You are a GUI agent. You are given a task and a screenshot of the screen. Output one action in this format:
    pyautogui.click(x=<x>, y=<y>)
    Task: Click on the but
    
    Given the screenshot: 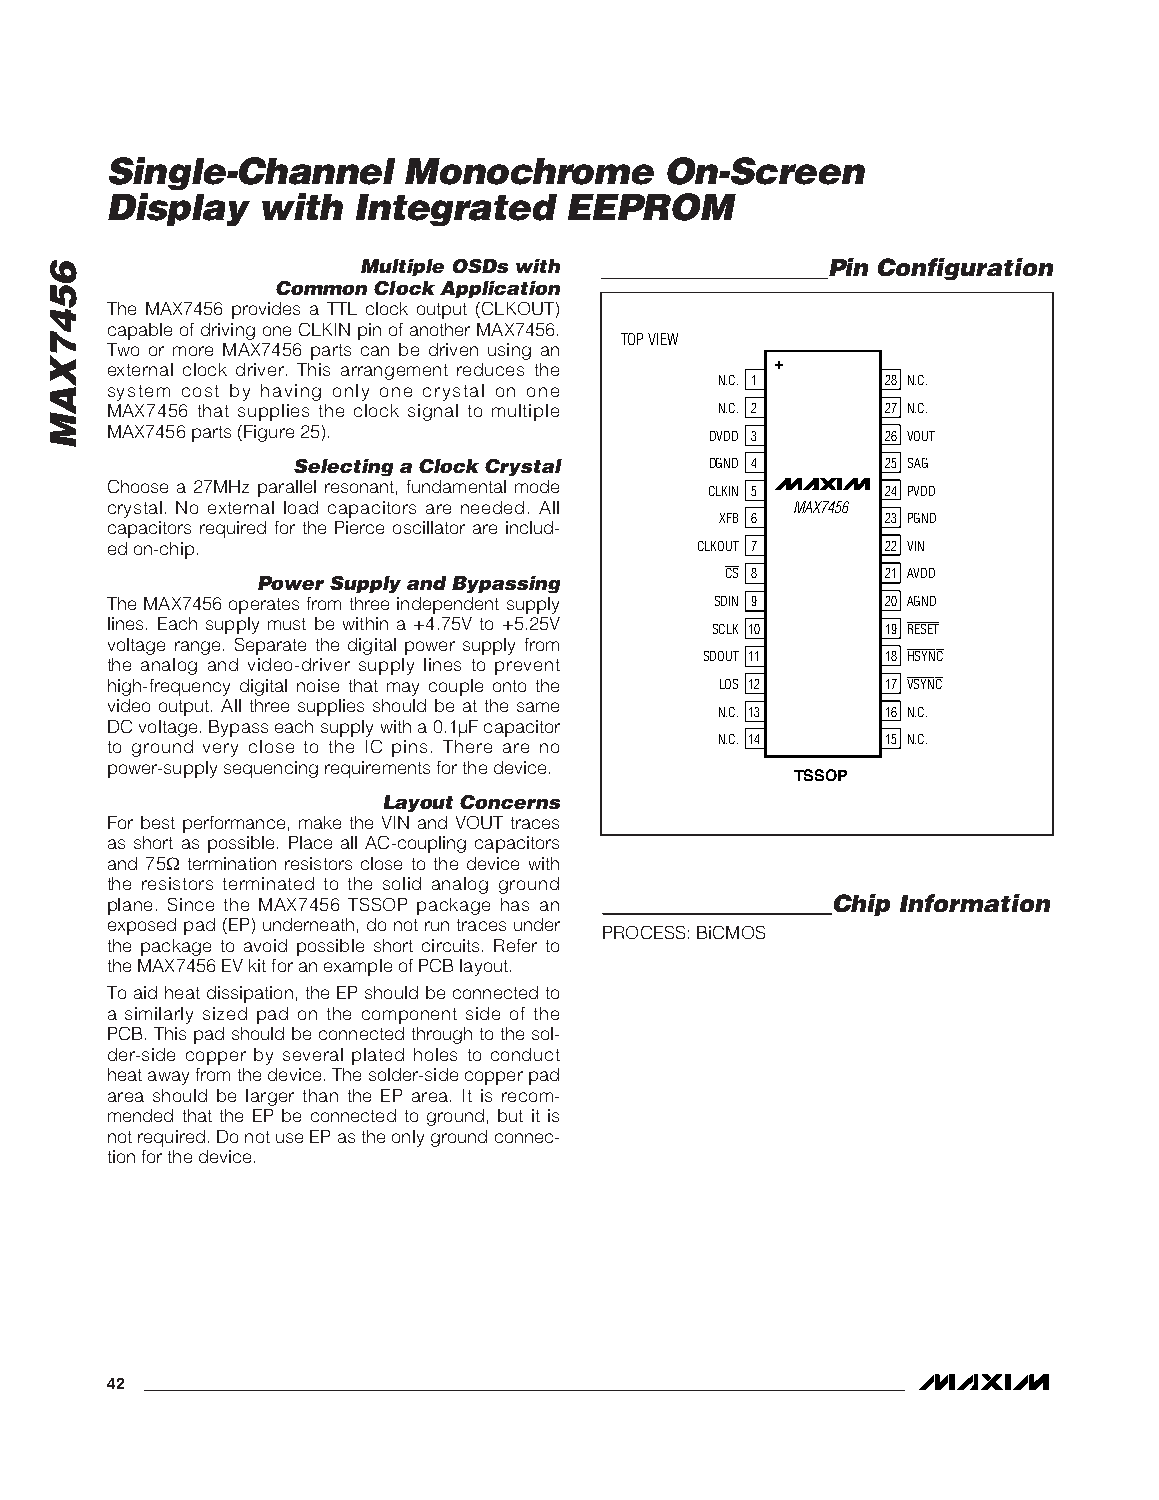 What is the action you would take?
    pyautogui.click(x=510, y=1115)
